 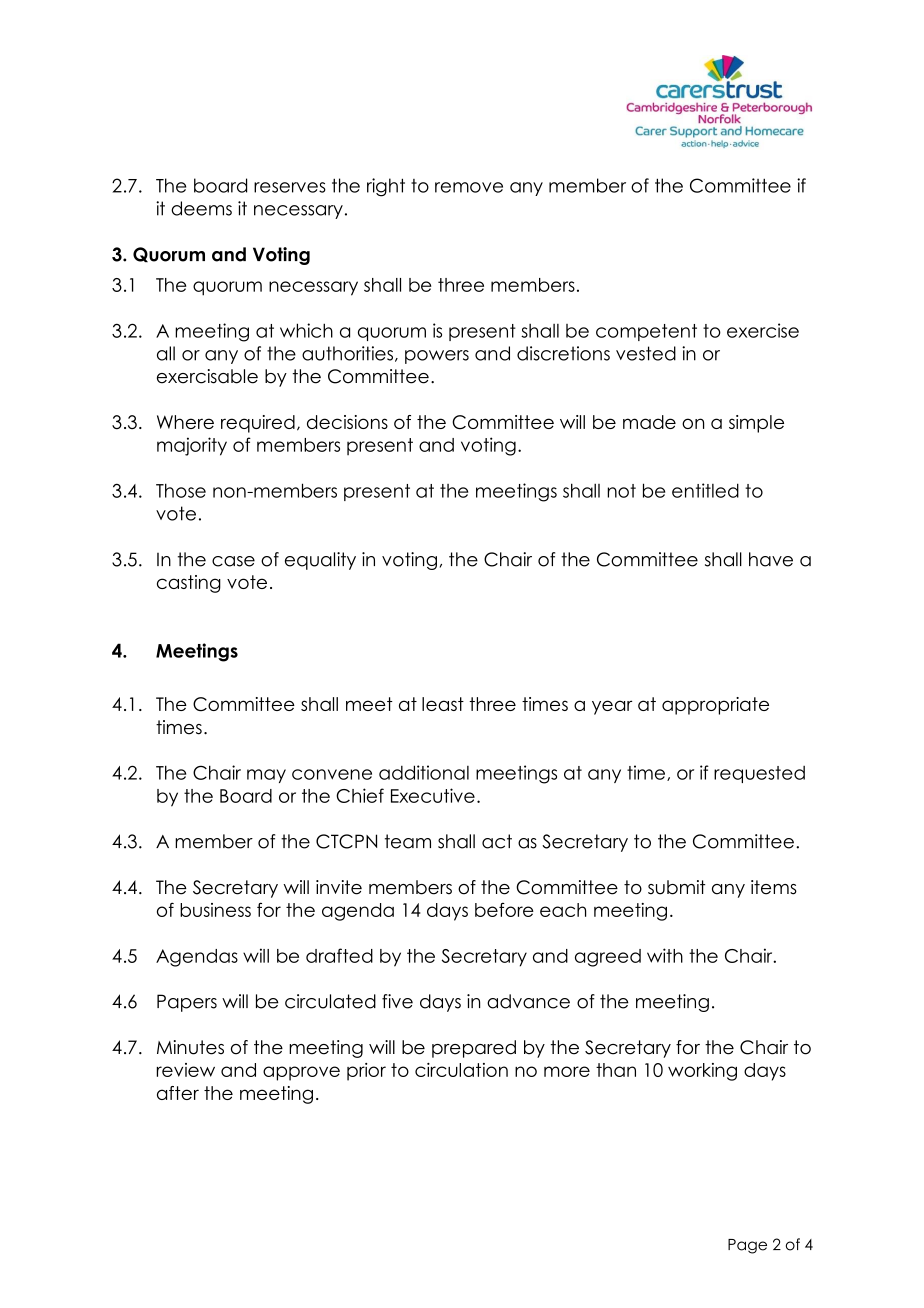 What do you see at coordinates (266, 776) in the screenshot?
I see `may` at bounding box center [266, 776].
